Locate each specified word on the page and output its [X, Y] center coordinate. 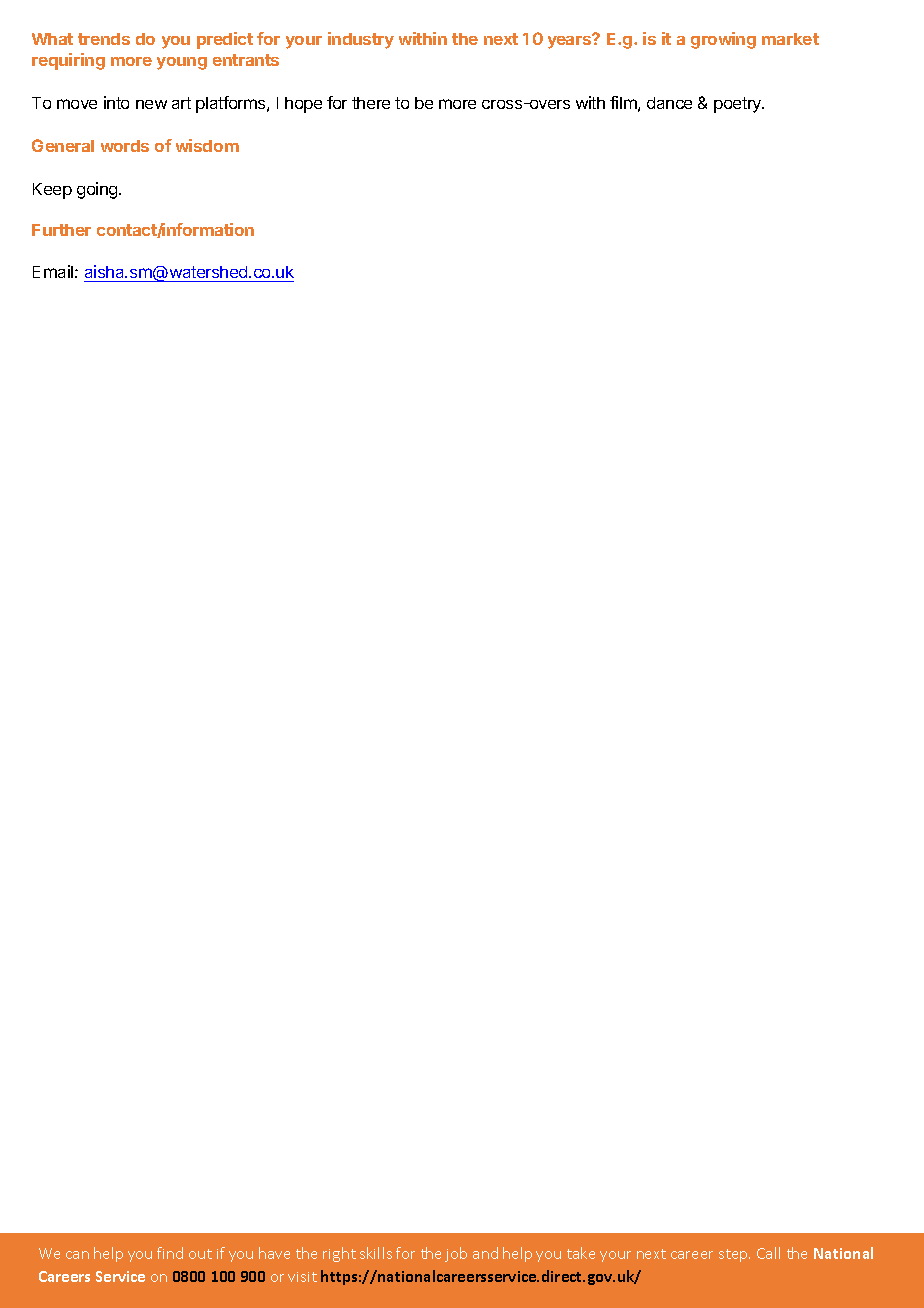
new [151, 104]
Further [61, 230]
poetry [739, 105]
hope [303, 105]
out [200, 1254]
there [371, 103]
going [98, 190]
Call [768, 1253]
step [734, 1255]
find [170, 1253]
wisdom [207, 145]
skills [376, 1253]
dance [669, 103]
